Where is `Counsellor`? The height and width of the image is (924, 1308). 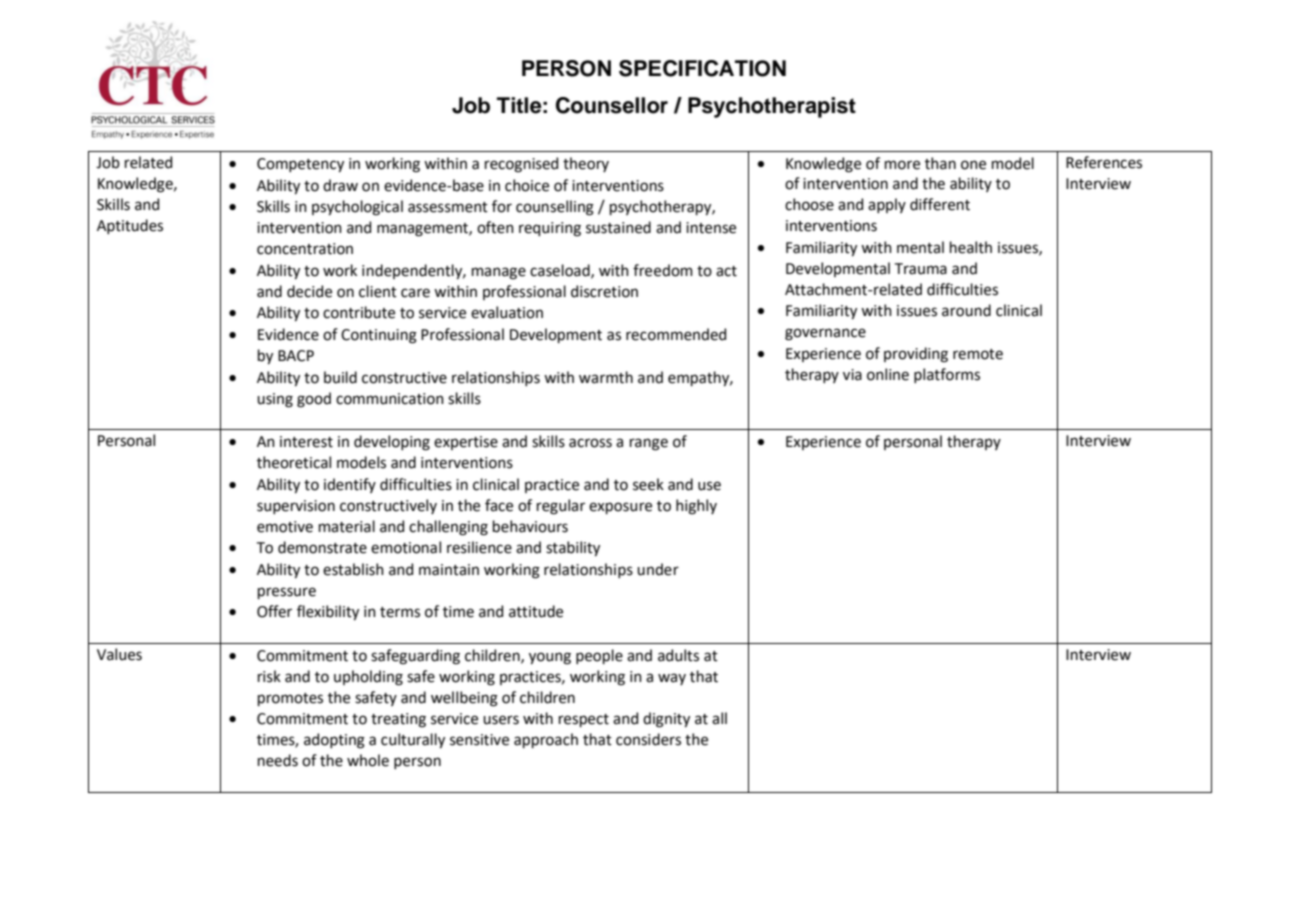 Counsellor is located at coordinates (612, 105).
